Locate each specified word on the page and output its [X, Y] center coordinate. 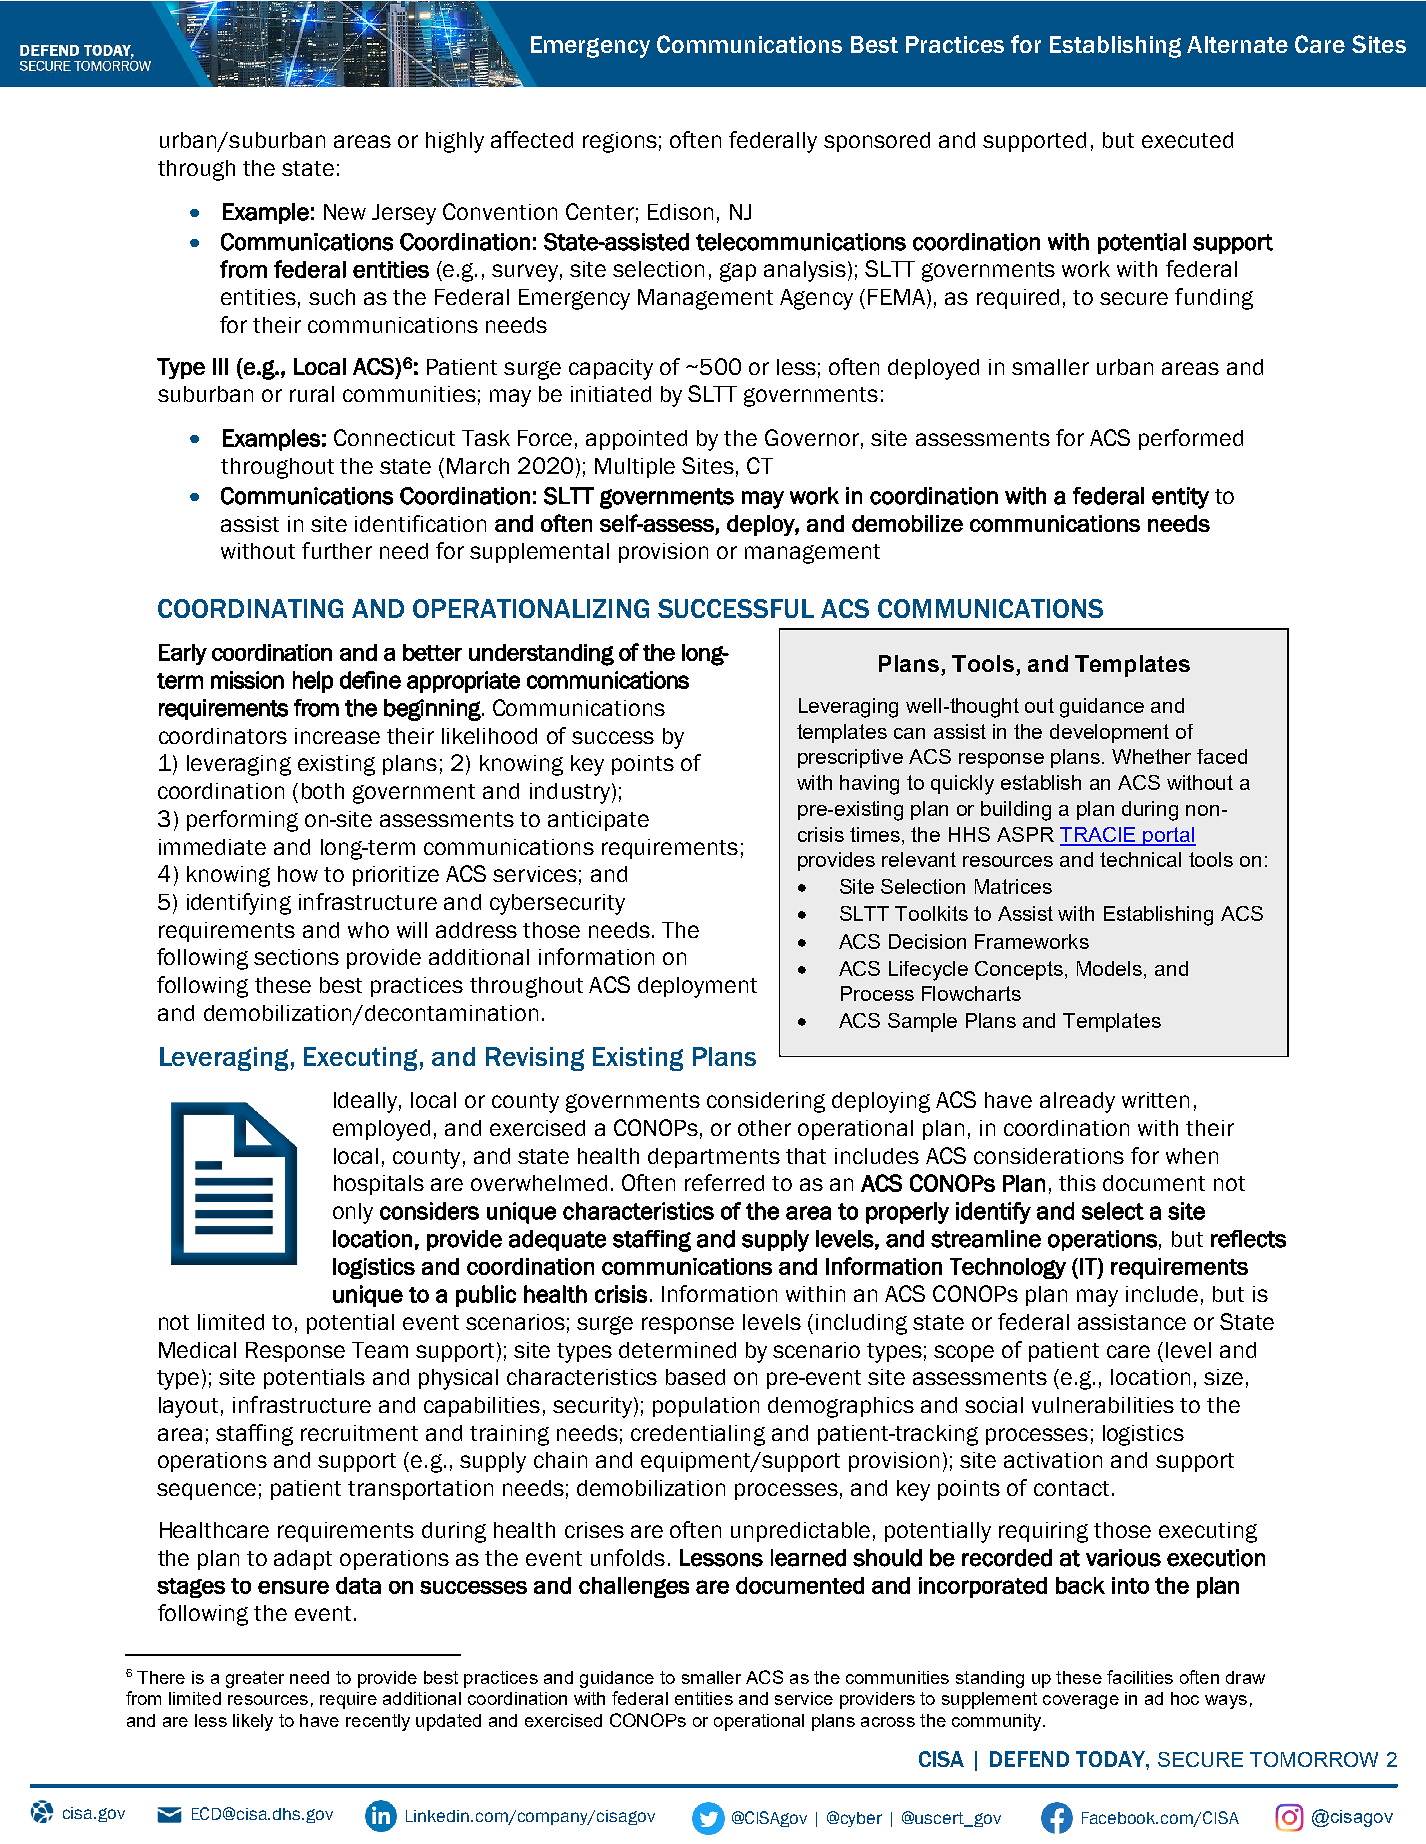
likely [253, 1722]
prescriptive [850, 758]
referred [724, 1182]
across [888, 1722]
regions [620, 142]
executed [1187, 140]
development [1109, 733]
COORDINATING [250, 608]
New [345, 212]
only [353, 1213]
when [1192, 1156]
